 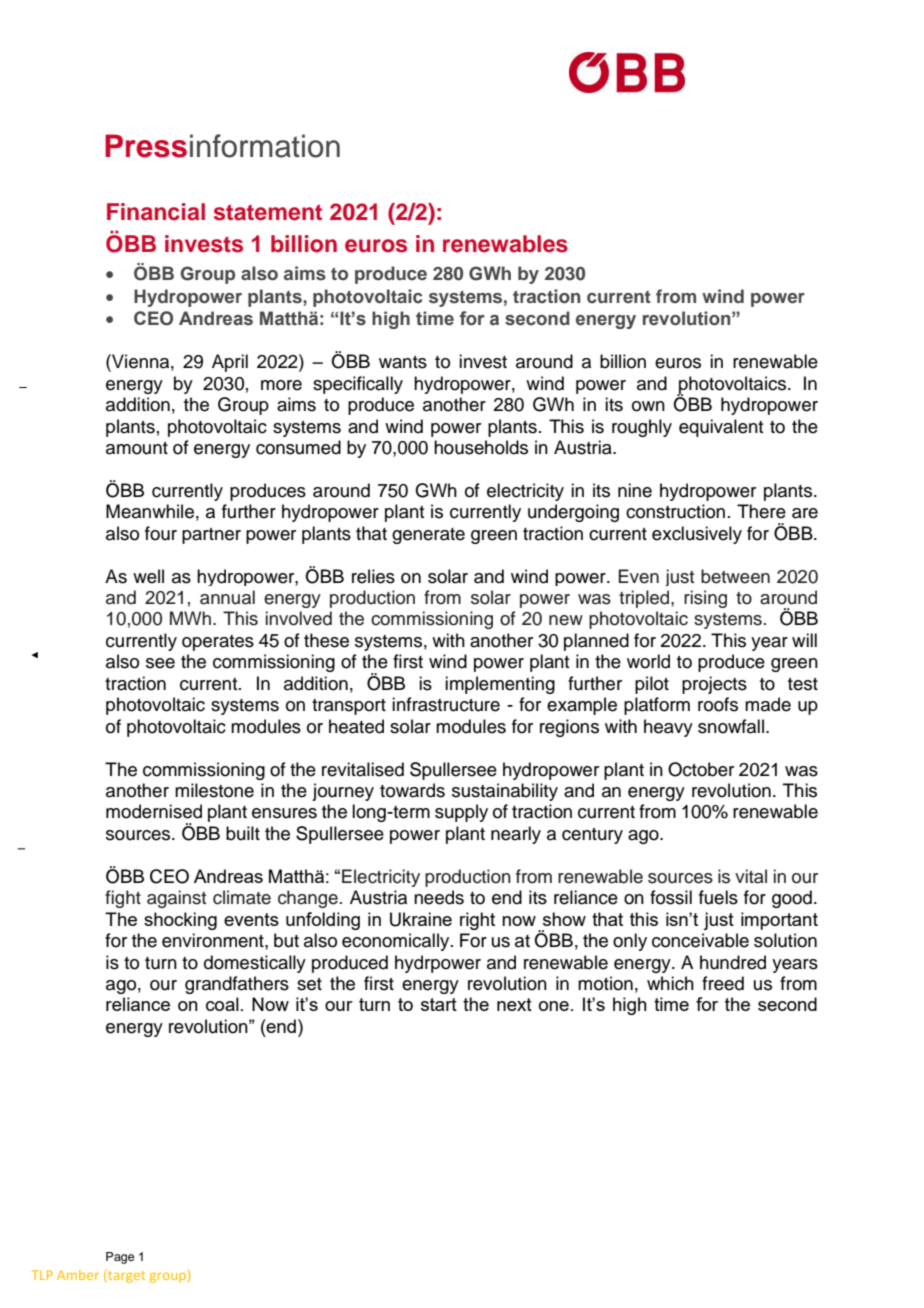 What do you see at coordinates (446, 704) in the screenshot?
I see `infrastructure` at bounding box center [446, 704].
